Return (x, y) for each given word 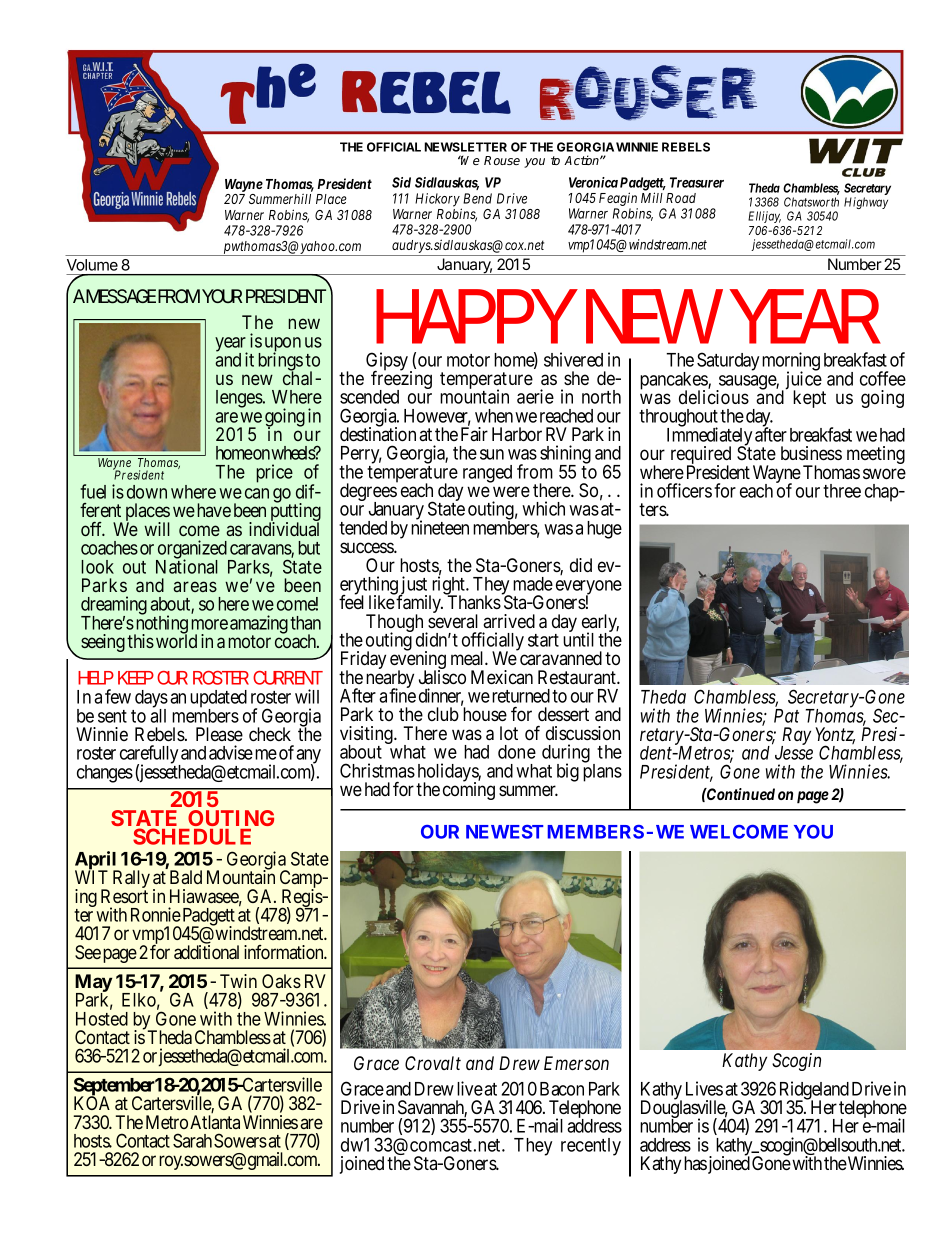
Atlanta (215, 1122)
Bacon (562, 1089)
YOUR (222, 296)
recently (591, 1147)
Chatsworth (811, 202)
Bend (477, 198)
